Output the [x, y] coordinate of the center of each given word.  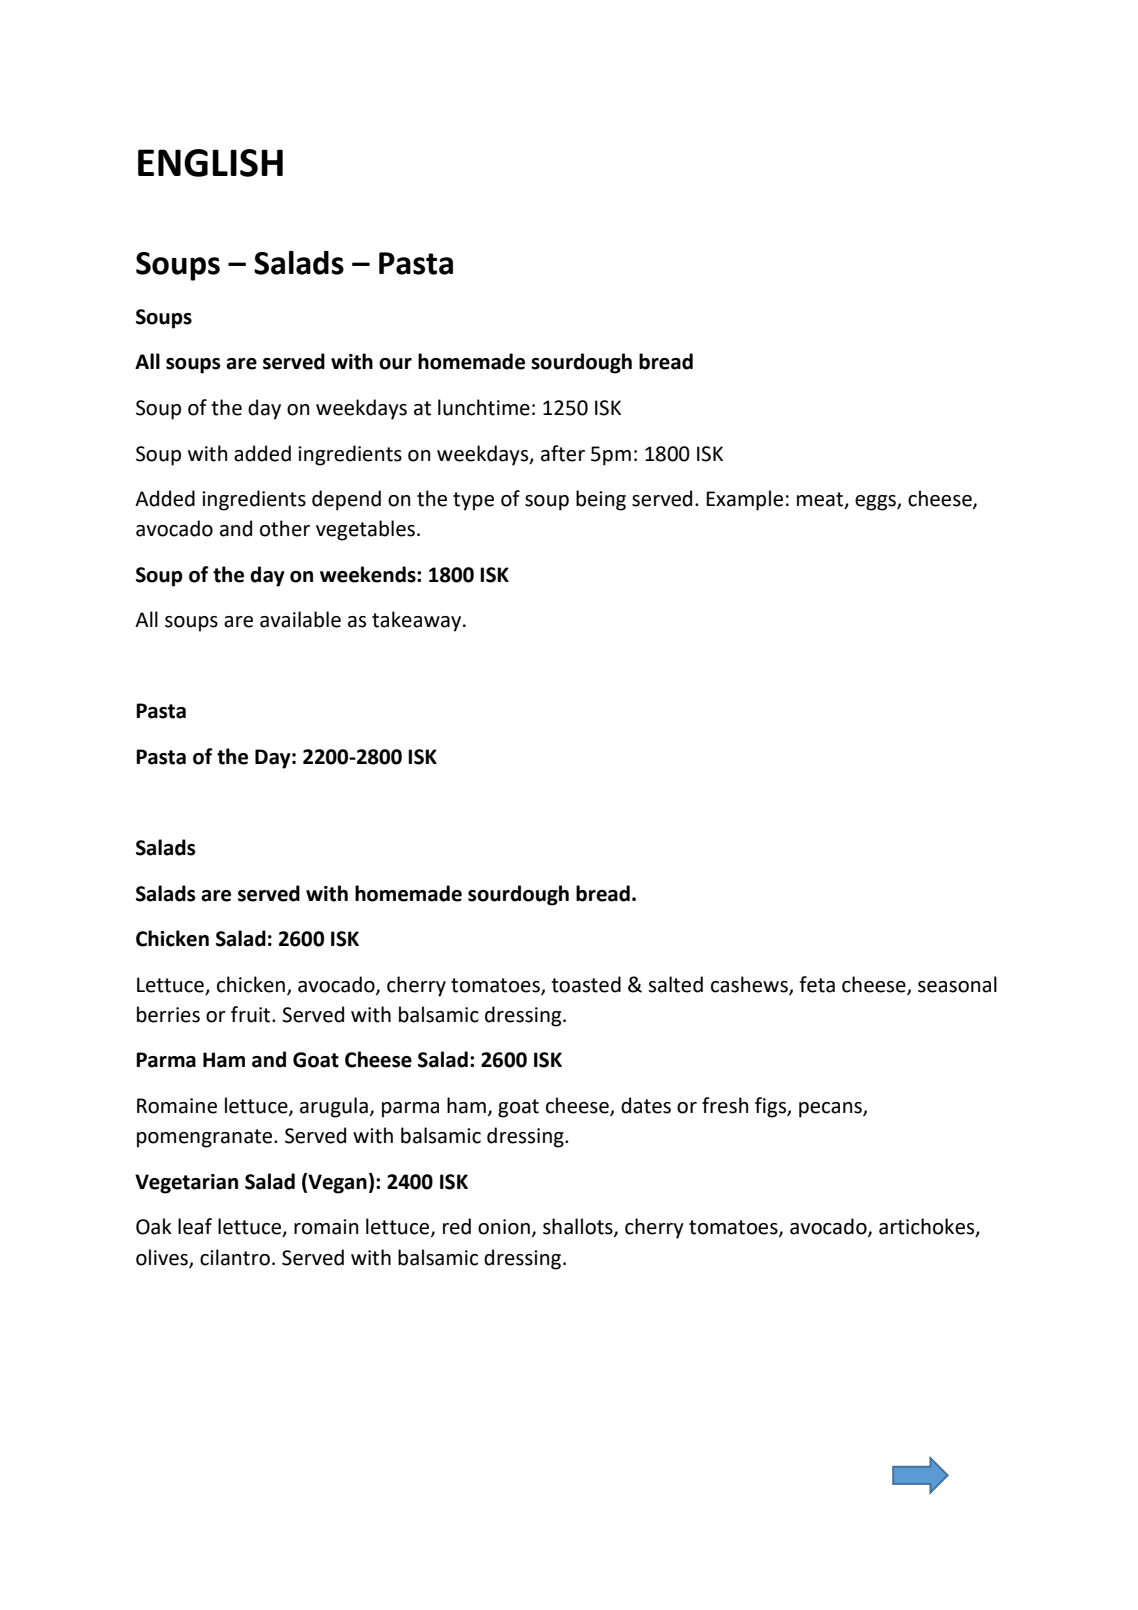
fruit [252, 1014]
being [601, 500]
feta [817, 984]
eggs [876, 503]
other [285, 528]
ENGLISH [210, 163]
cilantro [235, 1257]
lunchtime [484, 407]
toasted [586, 984]
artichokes [928, 1227]
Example [744, 500]
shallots [579, 1227]
